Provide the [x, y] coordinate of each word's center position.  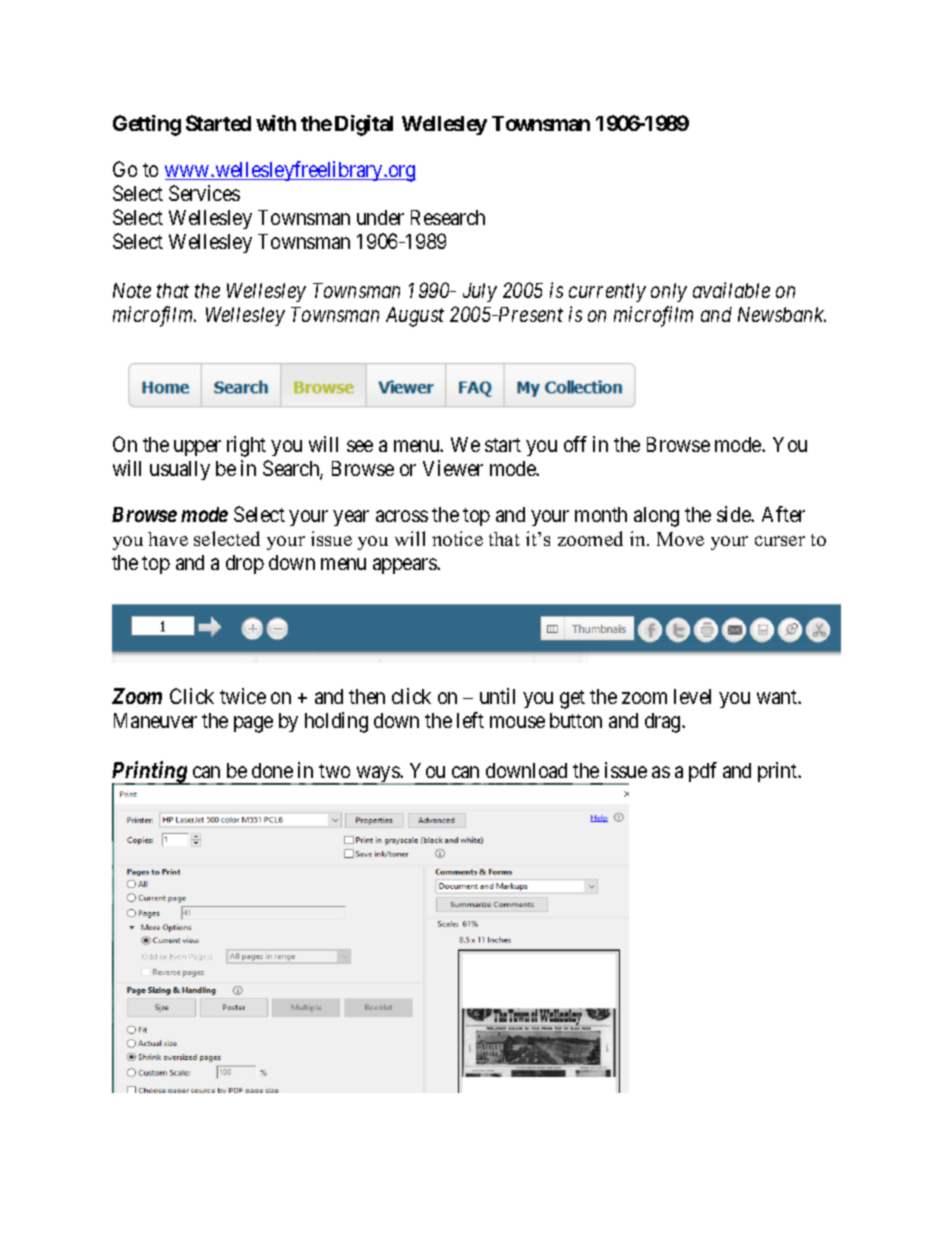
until [497, 696]
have [168, 539]
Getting [147, 125]
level [692, 696]
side [734, 514]
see [360, 446]
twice [243, 696]
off [575, 444]
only [669, 292]
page [253, 725]
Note [132, 290]
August [415, 317]
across [402, 516]
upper [197, 448]
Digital [364, 125]
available [731, 290]
